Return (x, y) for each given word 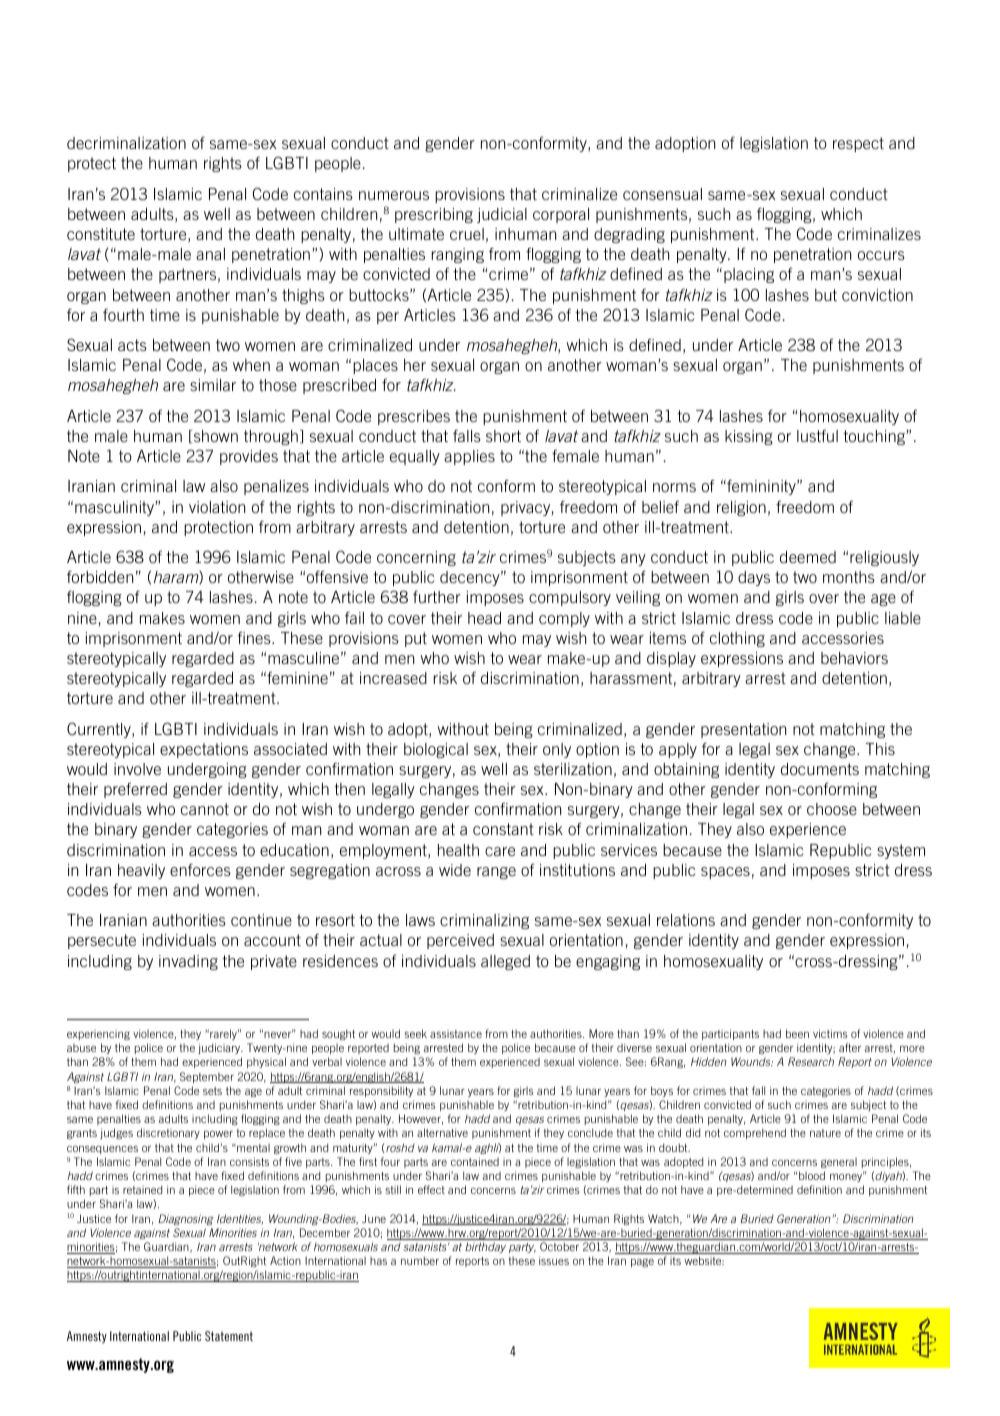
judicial (502, 215)
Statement (229, 1336)
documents (820, 769)
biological (436, 750)
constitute (101, 234)
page (642, 1262)
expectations (204, 750)
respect (858, 144)
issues (554, 1260)
